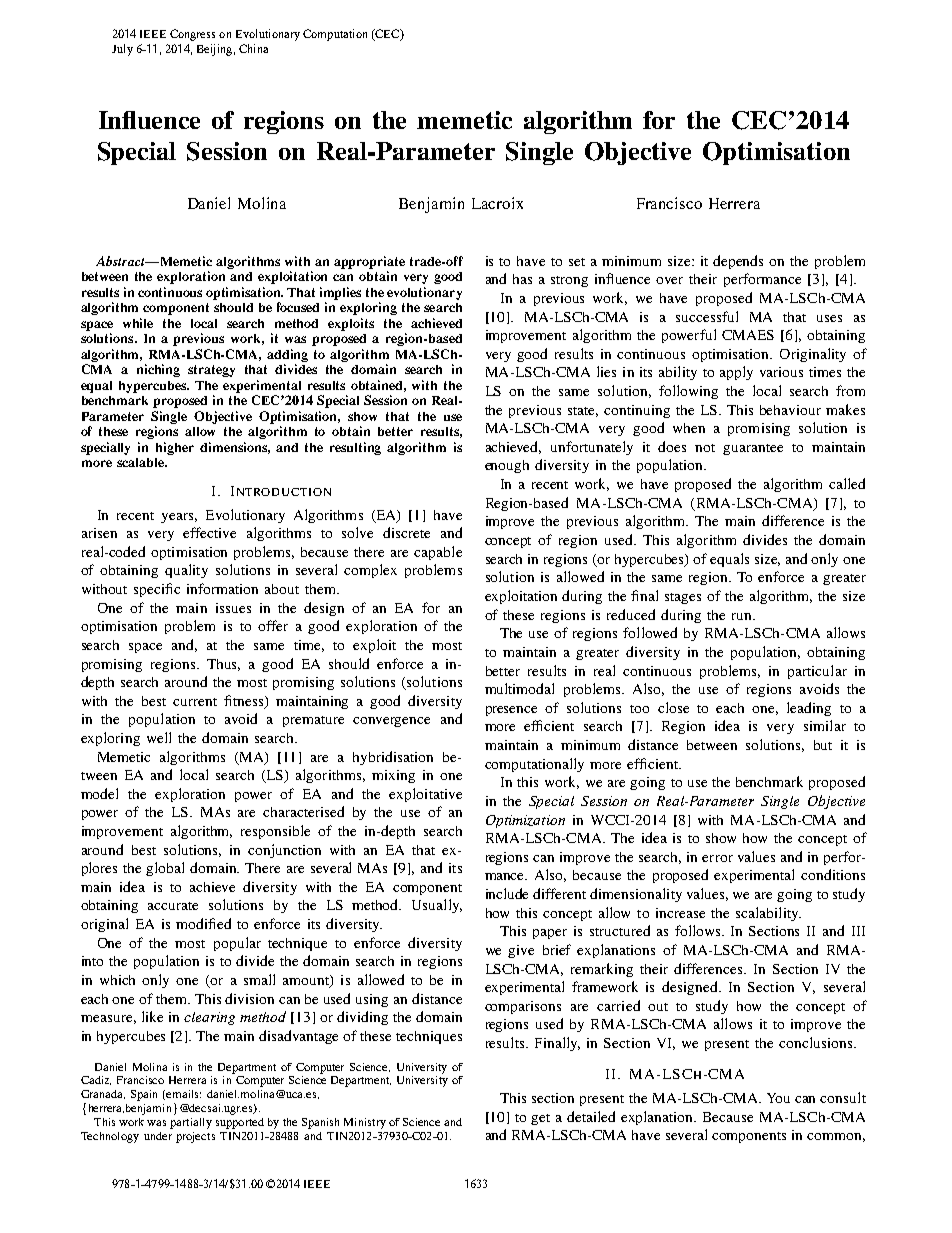 Image resolution: width=952 pixels, height=1233 pixels. Describe the element at coordinates (738, 262) in the screenshot. I see `depends` at that location.
